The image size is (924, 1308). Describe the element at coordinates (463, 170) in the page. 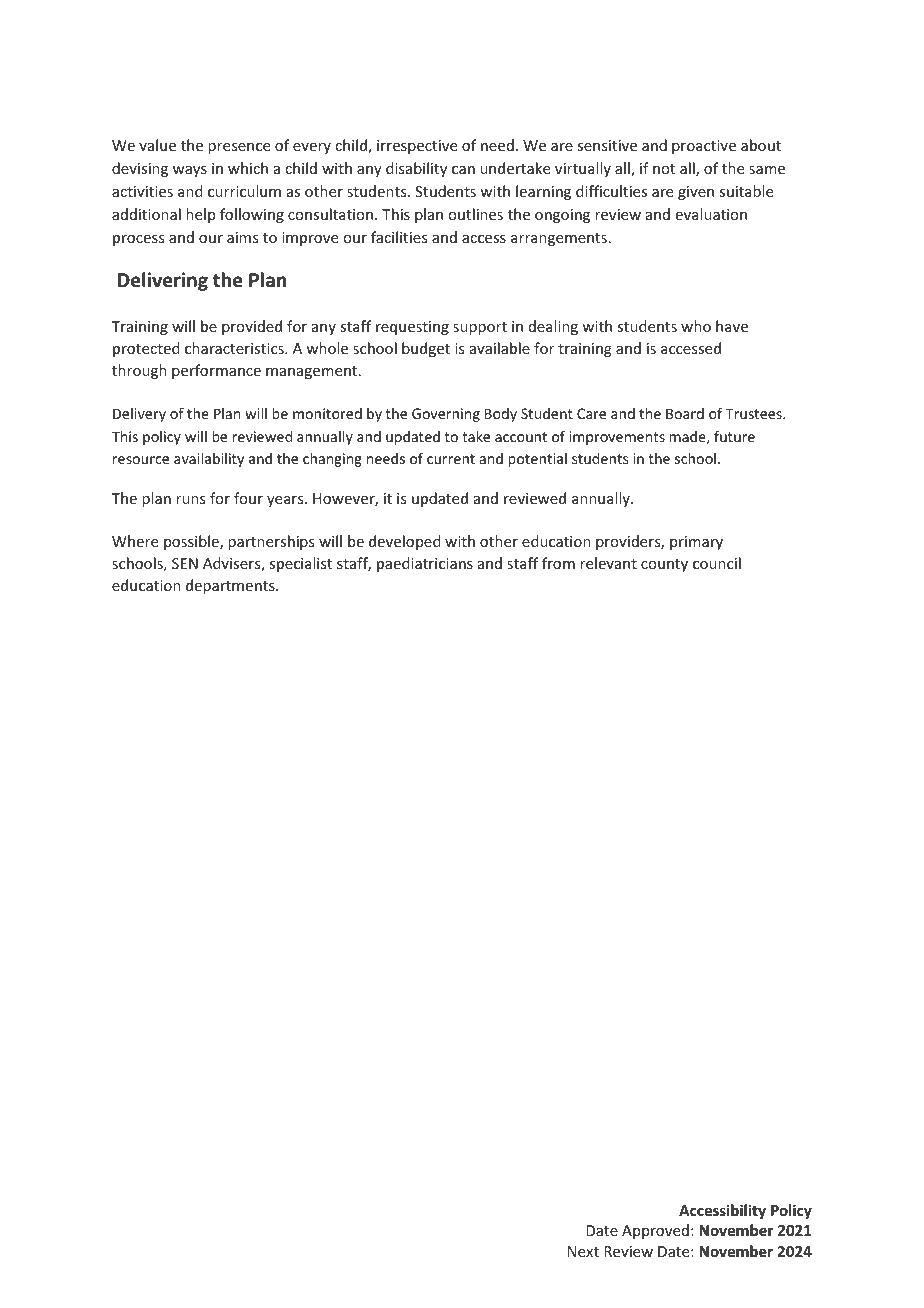

I see `can` at that location.
